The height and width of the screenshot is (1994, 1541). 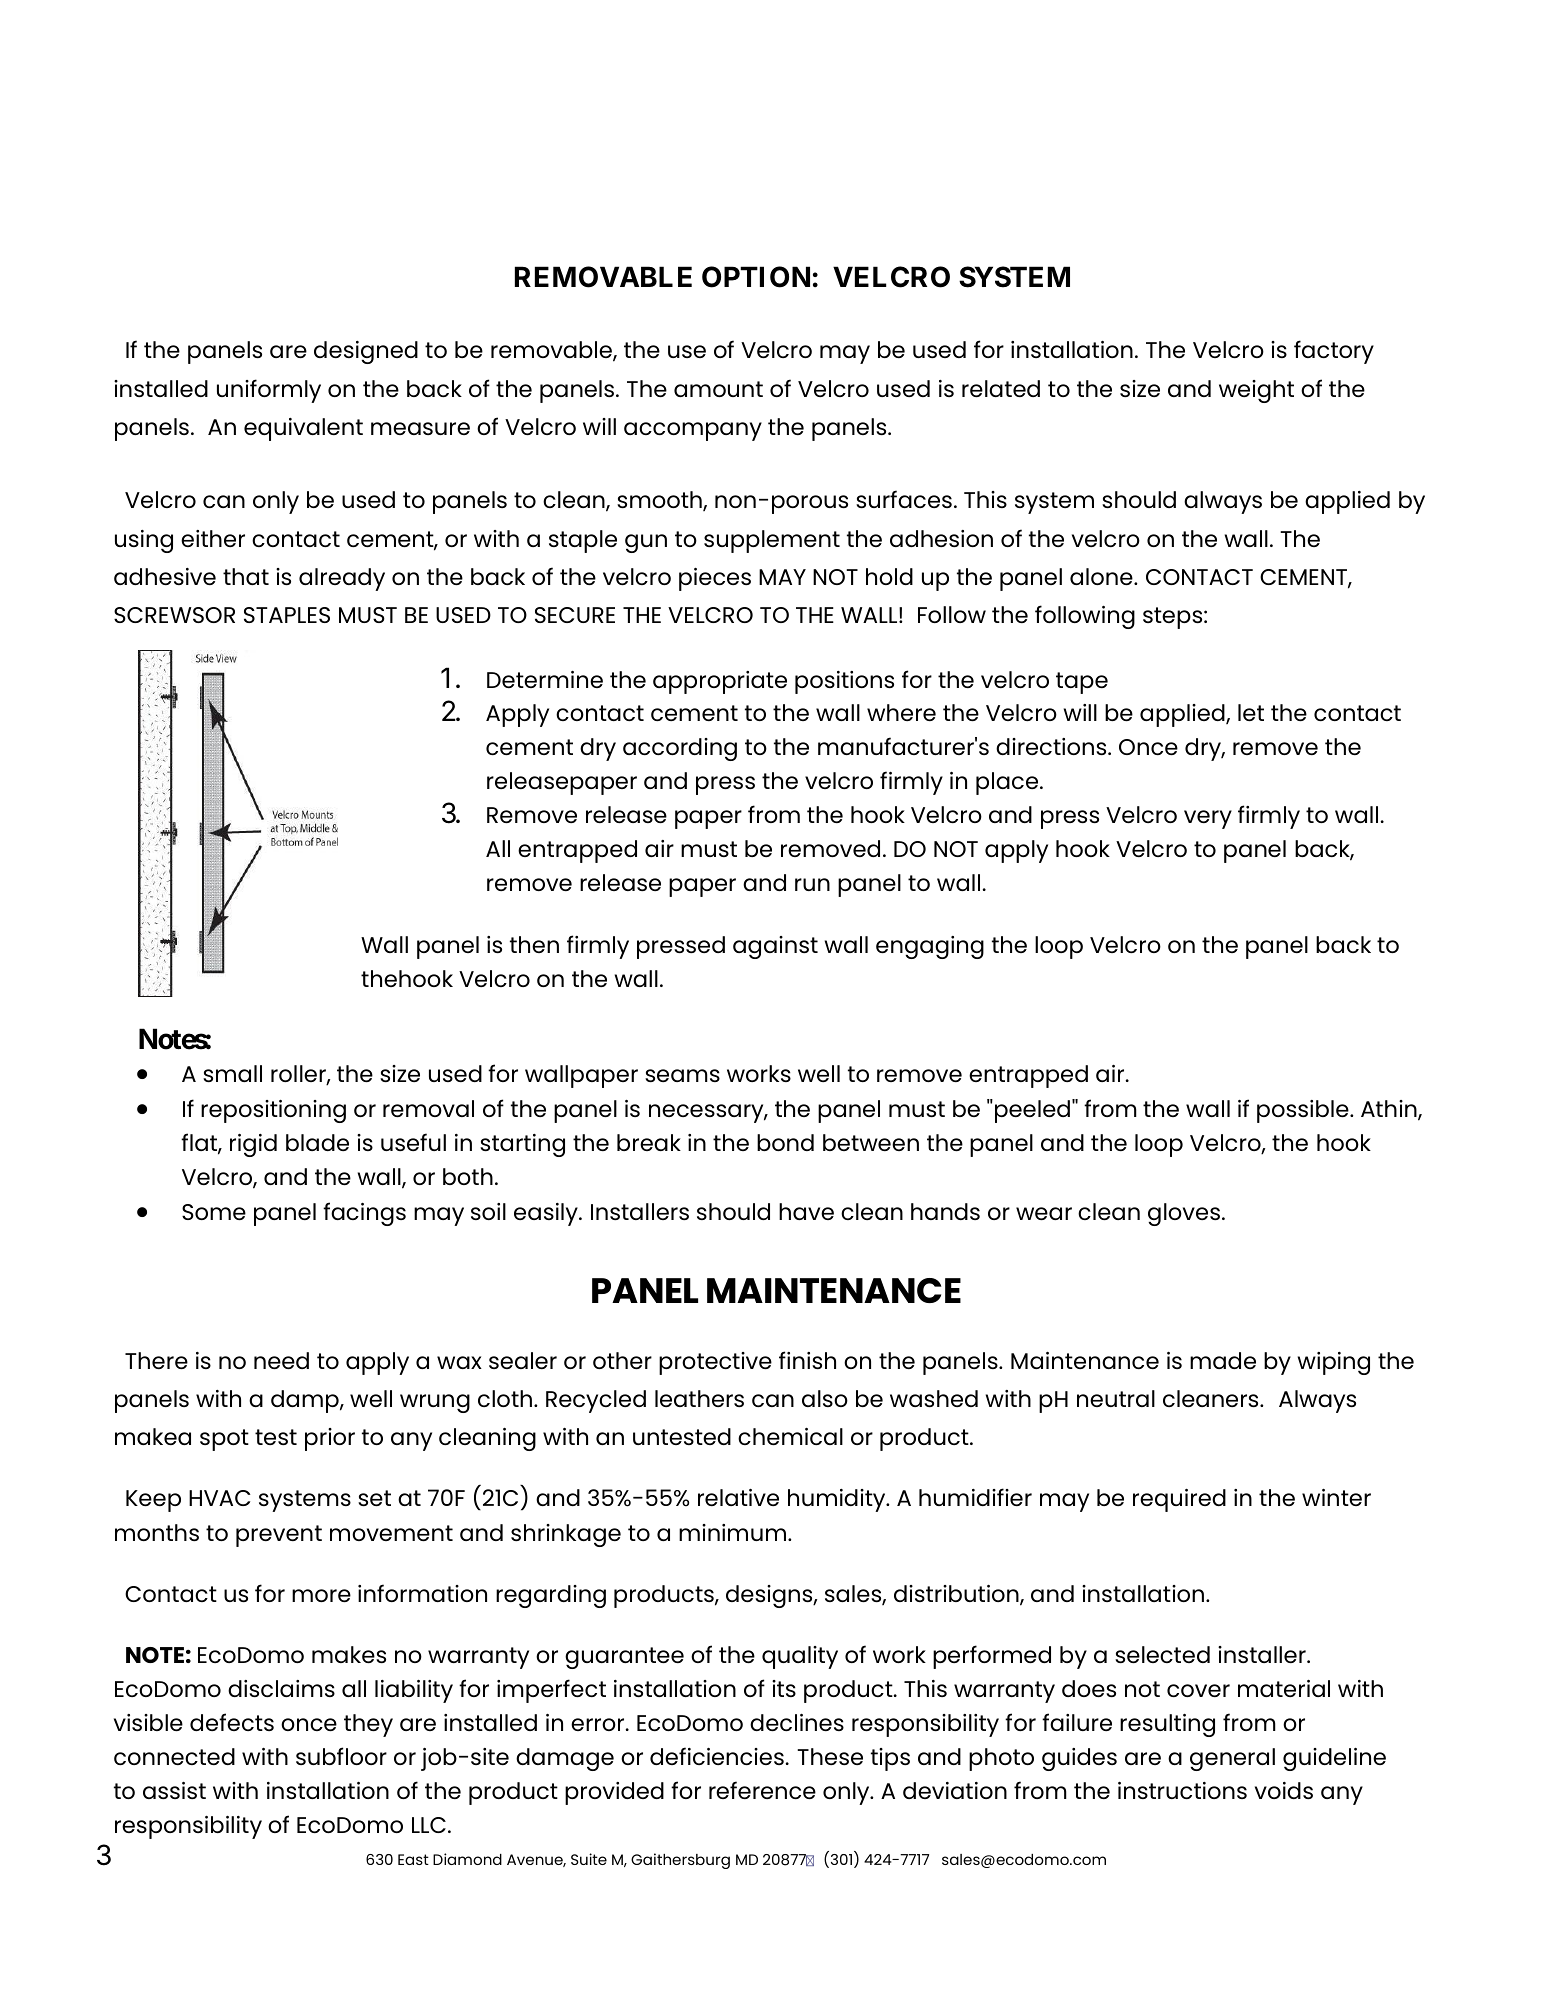 I want to click on small, so click(x=232, y=1073).
